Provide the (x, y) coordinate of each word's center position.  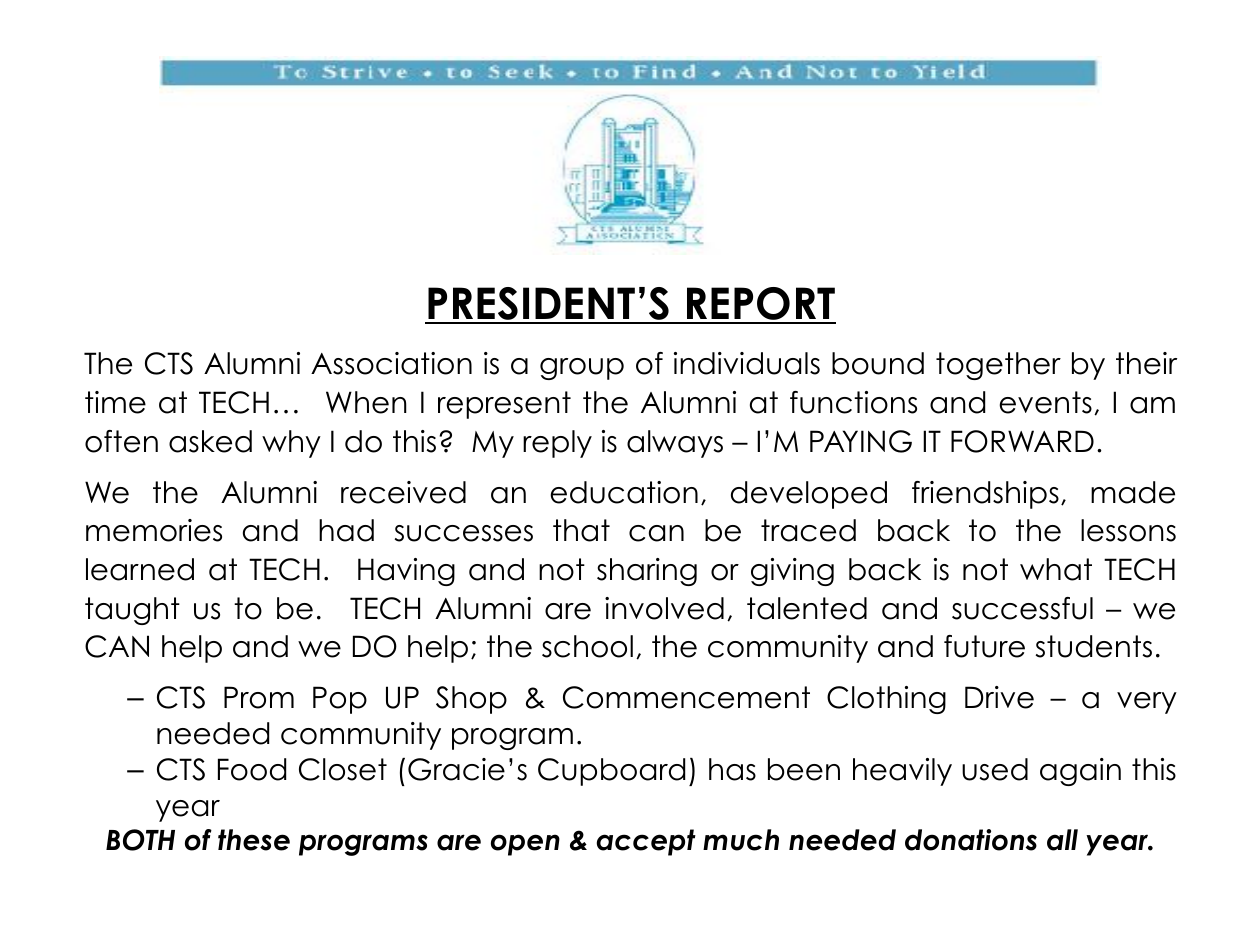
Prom (259, 697)
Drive (999, 697)
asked (210, 441)
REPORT (760, 305)
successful (1022, 608)
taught (132, 611)
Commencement (686, 697)
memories (154, 530)
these (254, 840)
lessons (1128, 530)
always (675, 444)
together (998, 366)
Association (391, 363)
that (581, 530)
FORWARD (1022, 441)
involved (664, 608)
